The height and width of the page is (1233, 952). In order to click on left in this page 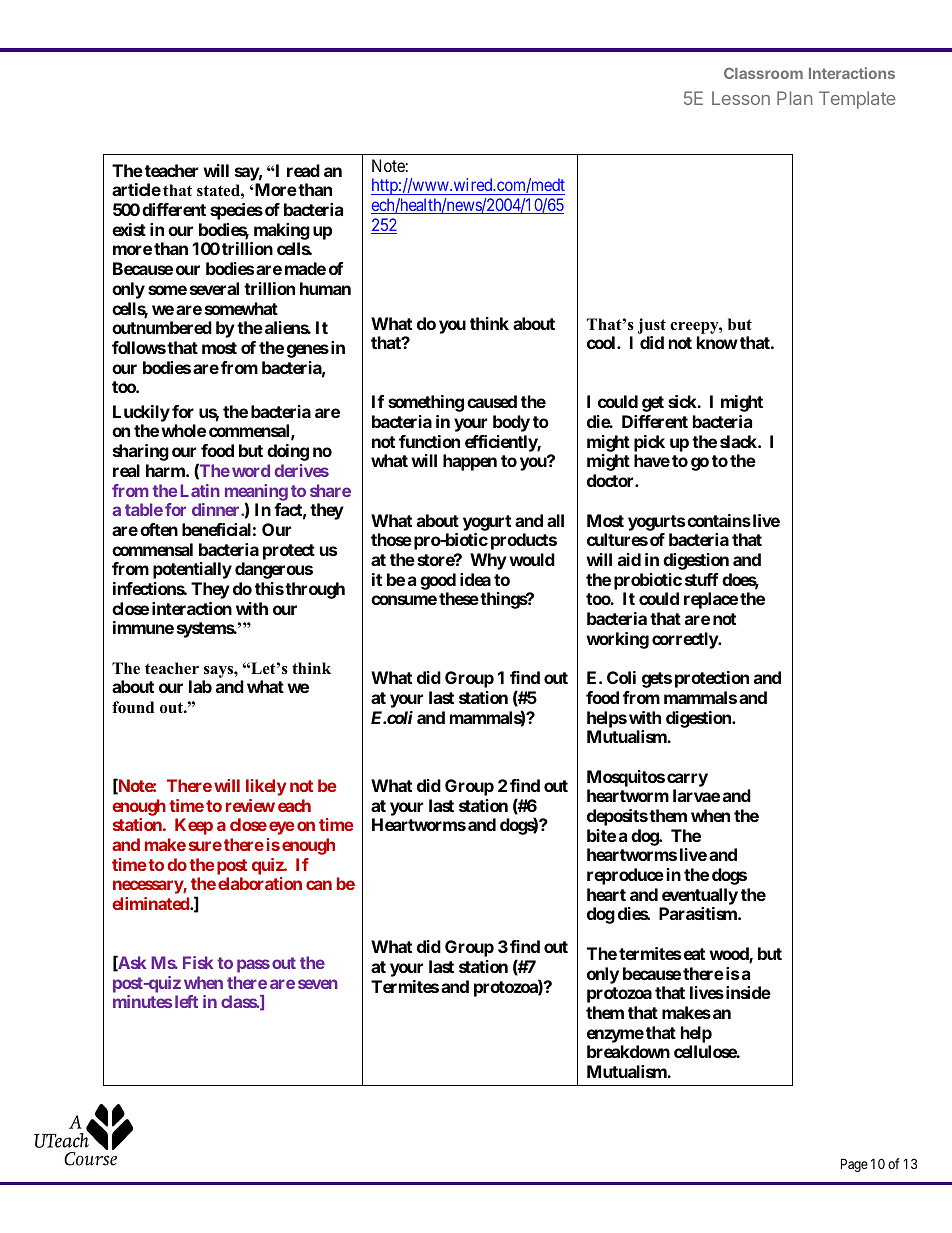, I will do `click(186, 1001)`.
